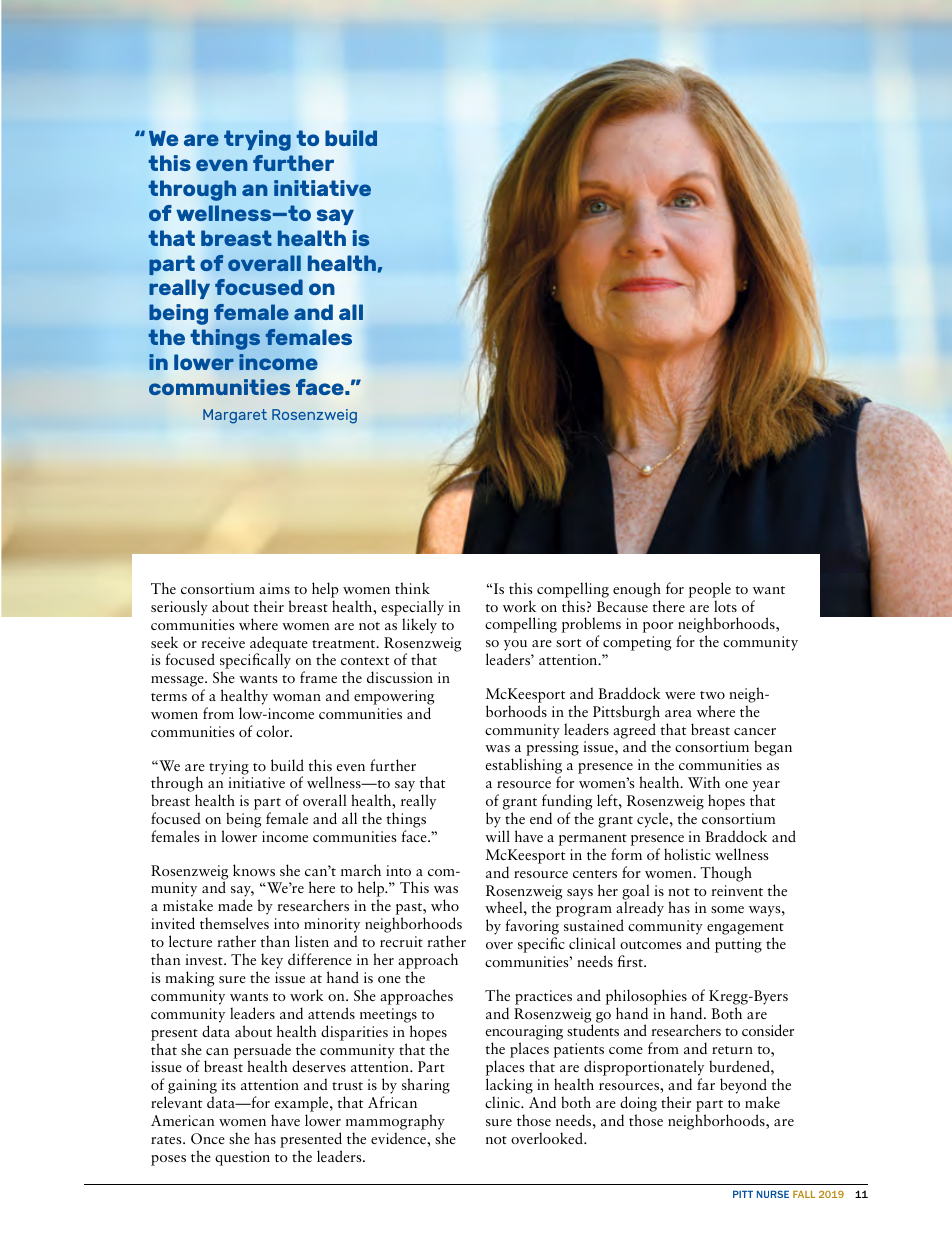  Describe the element at coordinates (532, 928) in the image. I see `favoring` at that location.
